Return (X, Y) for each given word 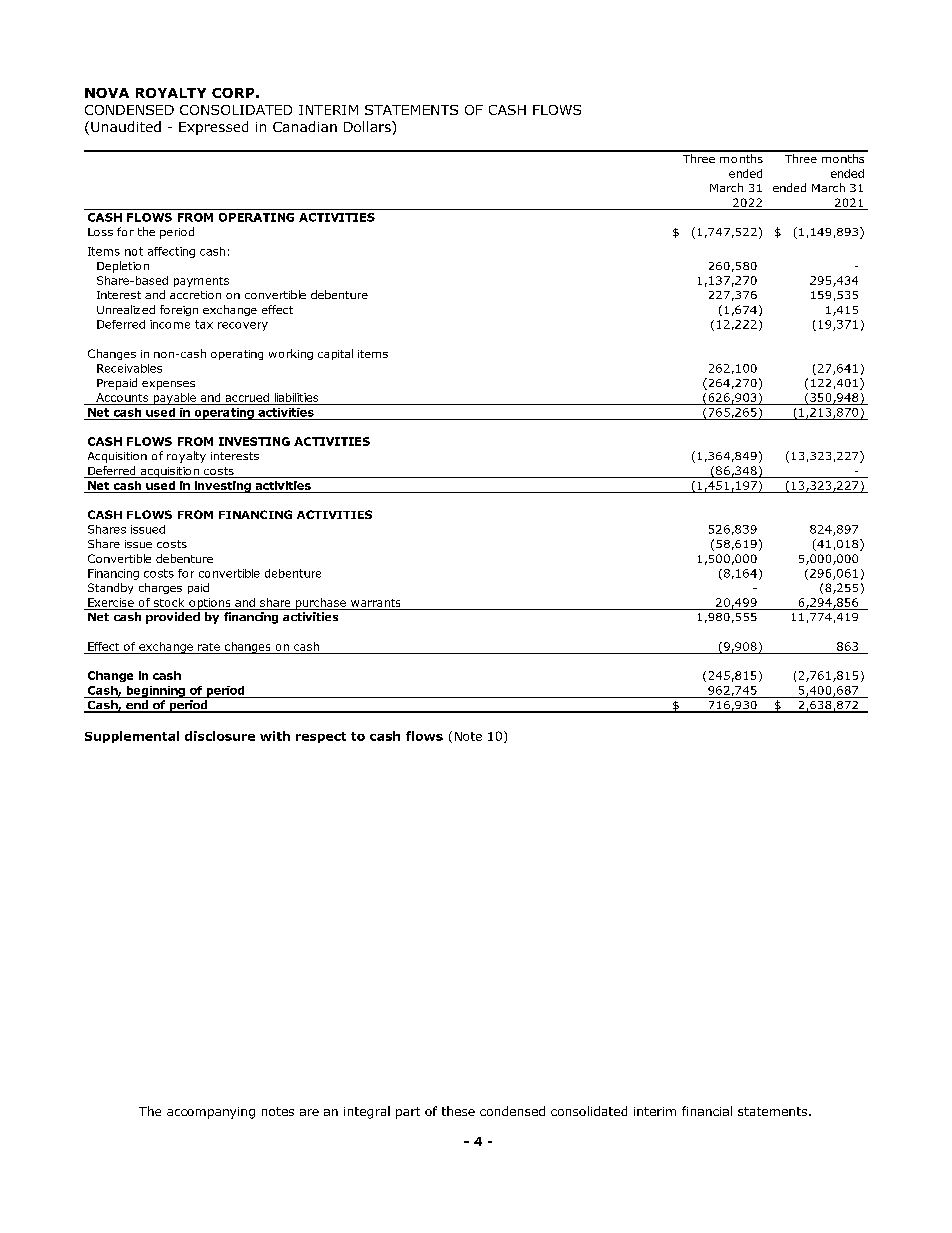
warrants (375, 603)
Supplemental (132, 737)
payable (174, 399)
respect (321, 737)
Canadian (305, 126)
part (408, 1113)
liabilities (296, 397)
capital (335, 354)
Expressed (213, 128)
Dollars (368, 126)
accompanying (211, 1113)
